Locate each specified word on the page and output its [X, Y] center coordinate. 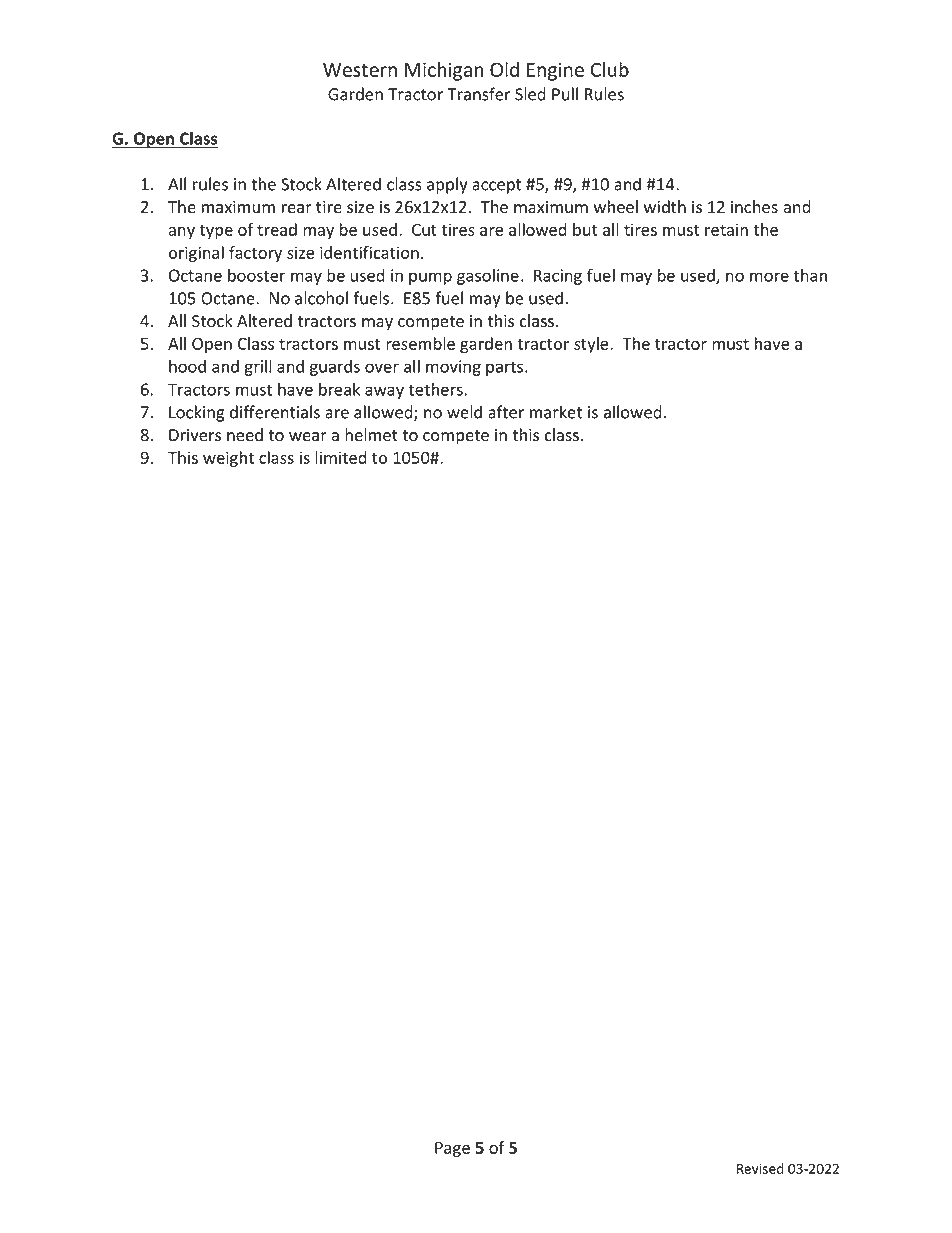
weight [228, 459]
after [506, 412]
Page [452, 1149]
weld [464, 412]
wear [308, 437]
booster [257, 275]
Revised [760, 1168]
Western [360, 70]
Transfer [479, 94]
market [556, 412]
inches [754, 207]
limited [341, 457]
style [592, 345]
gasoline [488, 276]
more [769, 277]
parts [506, 368]
